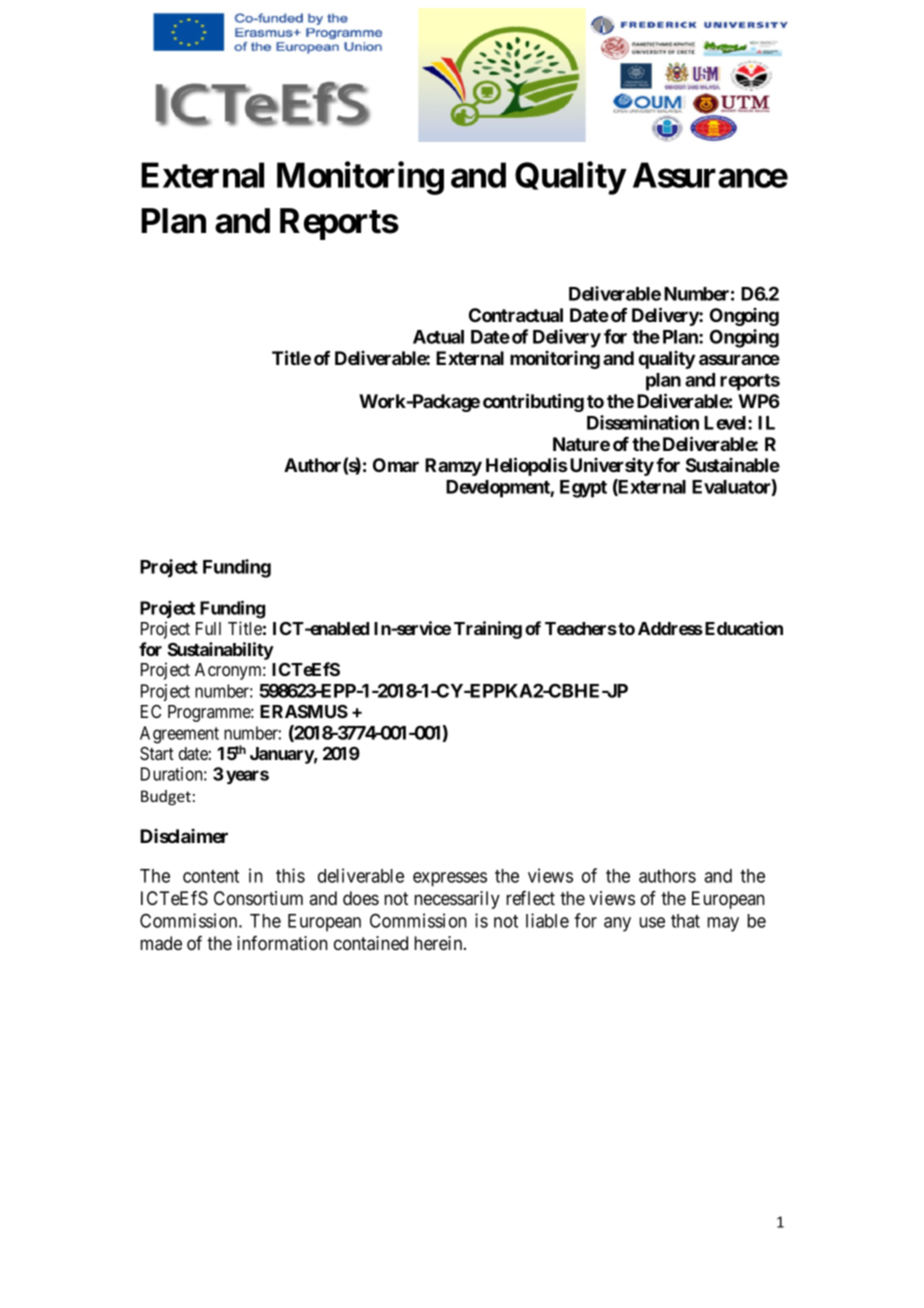  I want to click on Education, so click(744, 628).
